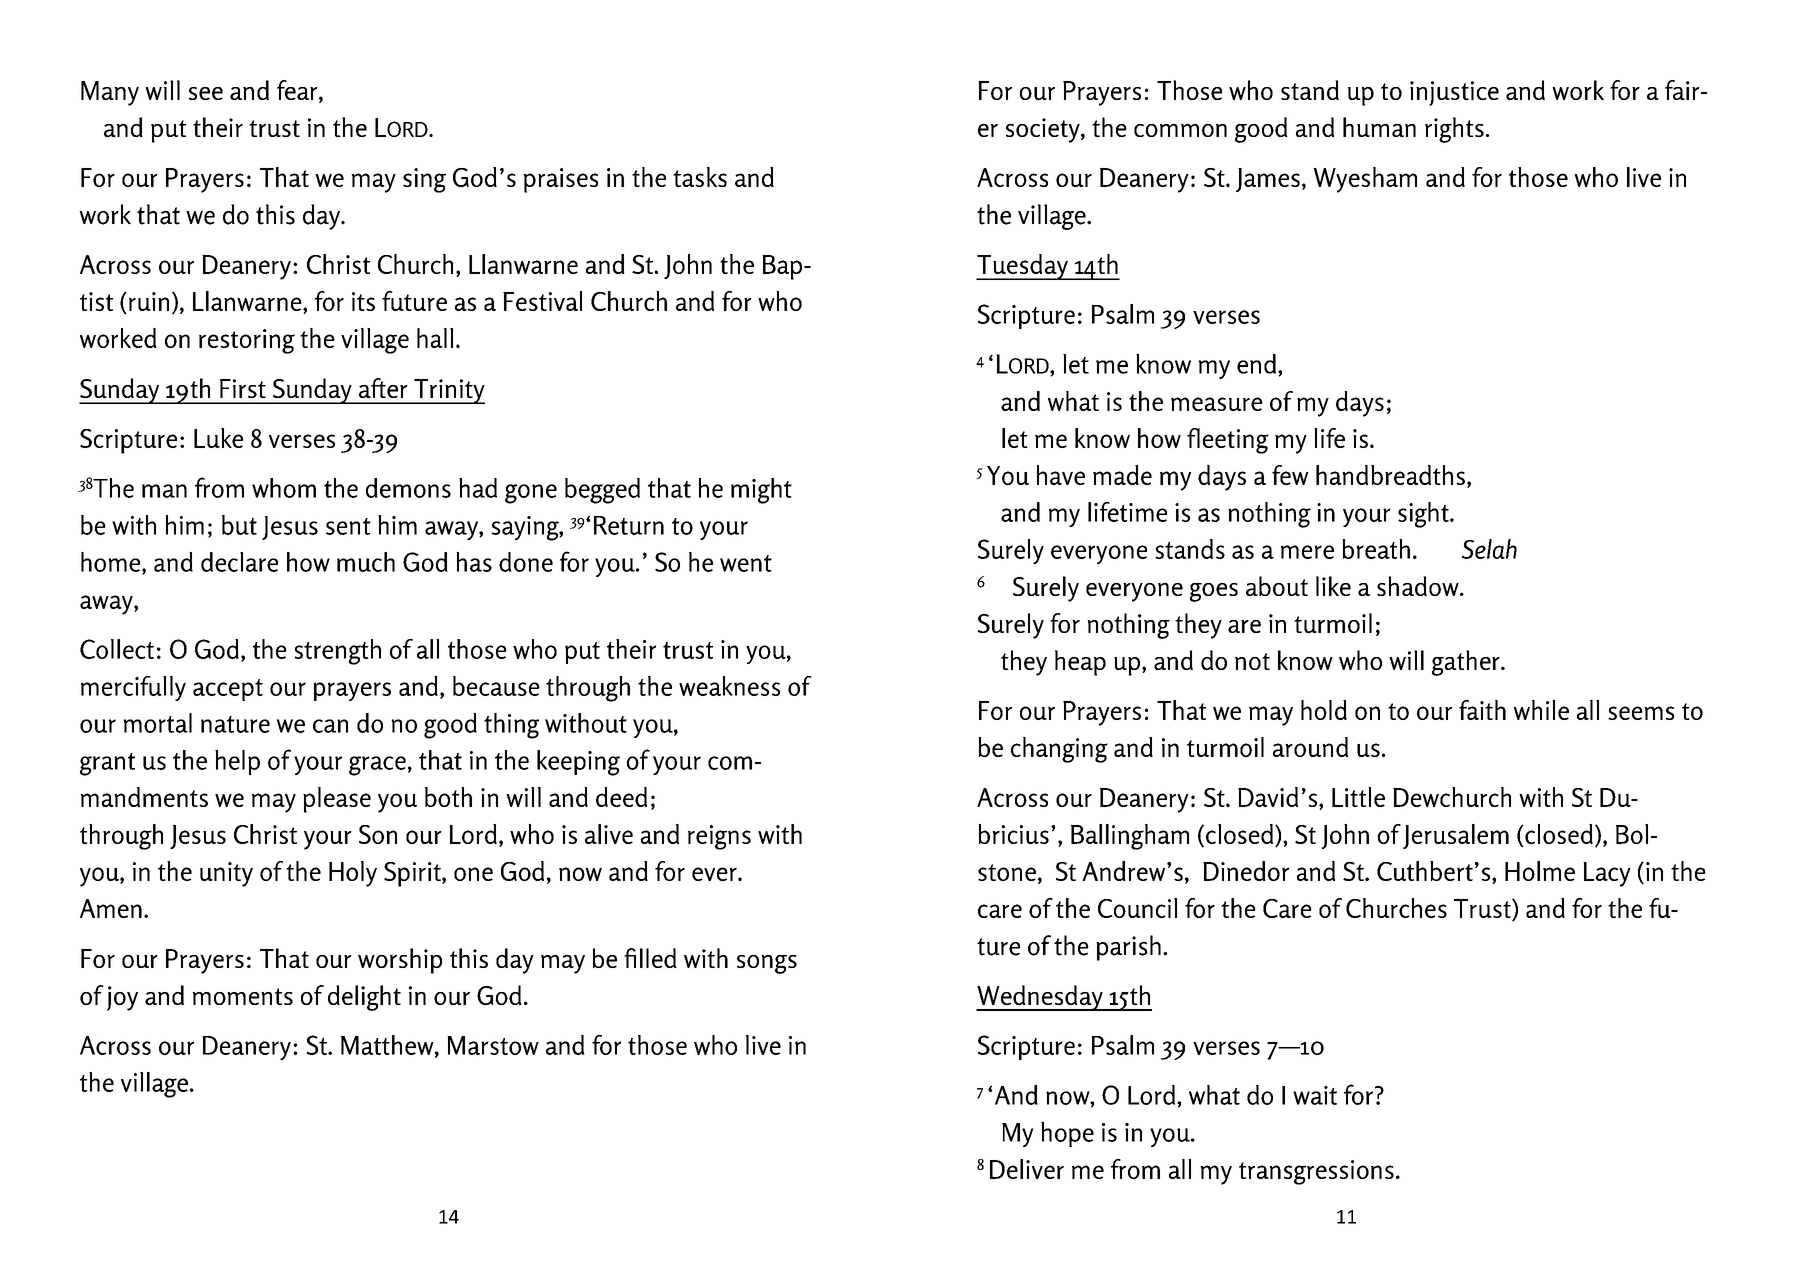  What do you see at coordinates (1067, 1134) in the page?
I see `hope` at bounding box center [1067, 1134].
